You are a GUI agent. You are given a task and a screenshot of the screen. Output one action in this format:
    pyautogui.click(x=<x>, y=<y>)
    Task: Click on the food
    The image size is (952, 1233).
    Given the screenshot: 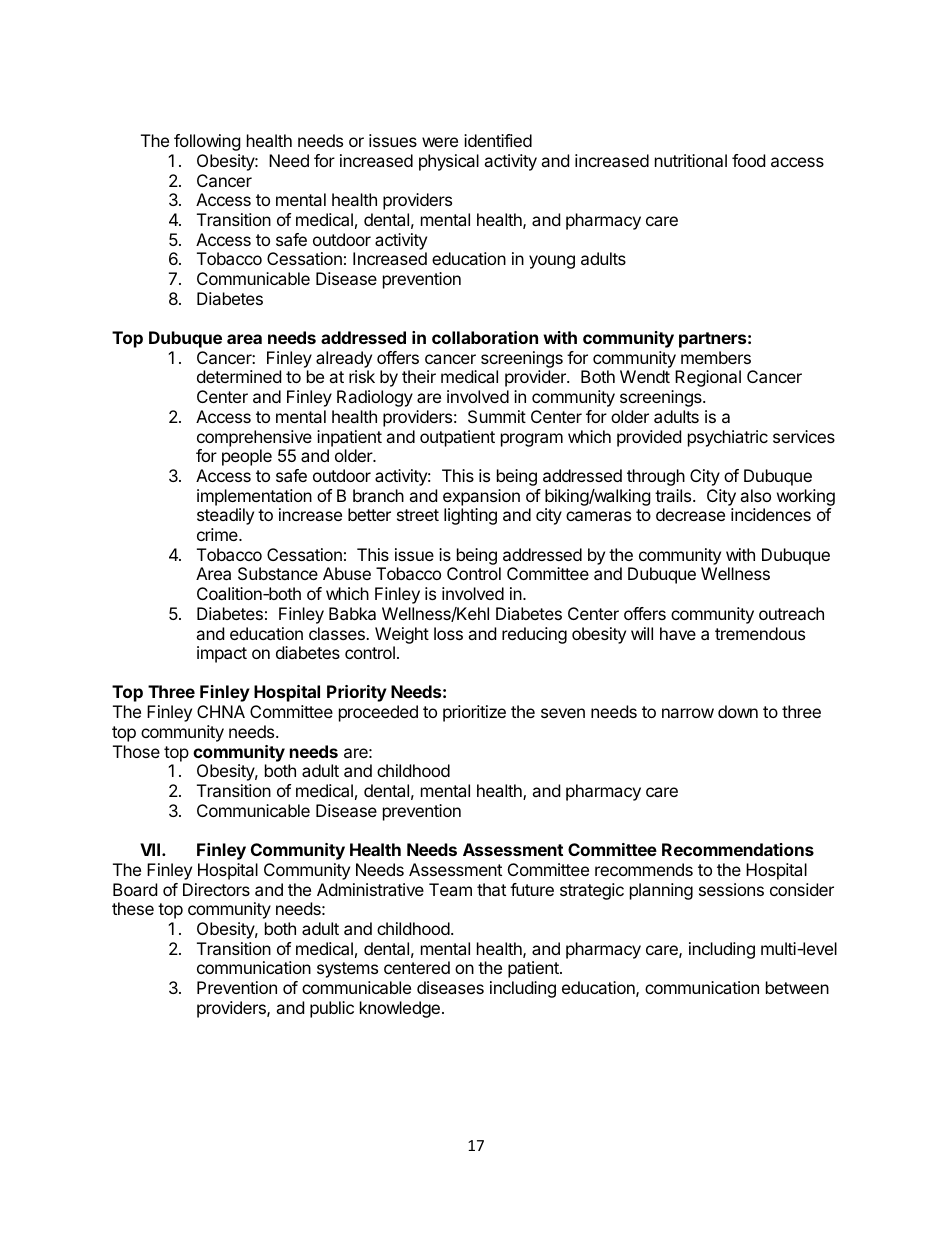 What is the action you would take?
    pyautogui.click(x=748, y=160)
